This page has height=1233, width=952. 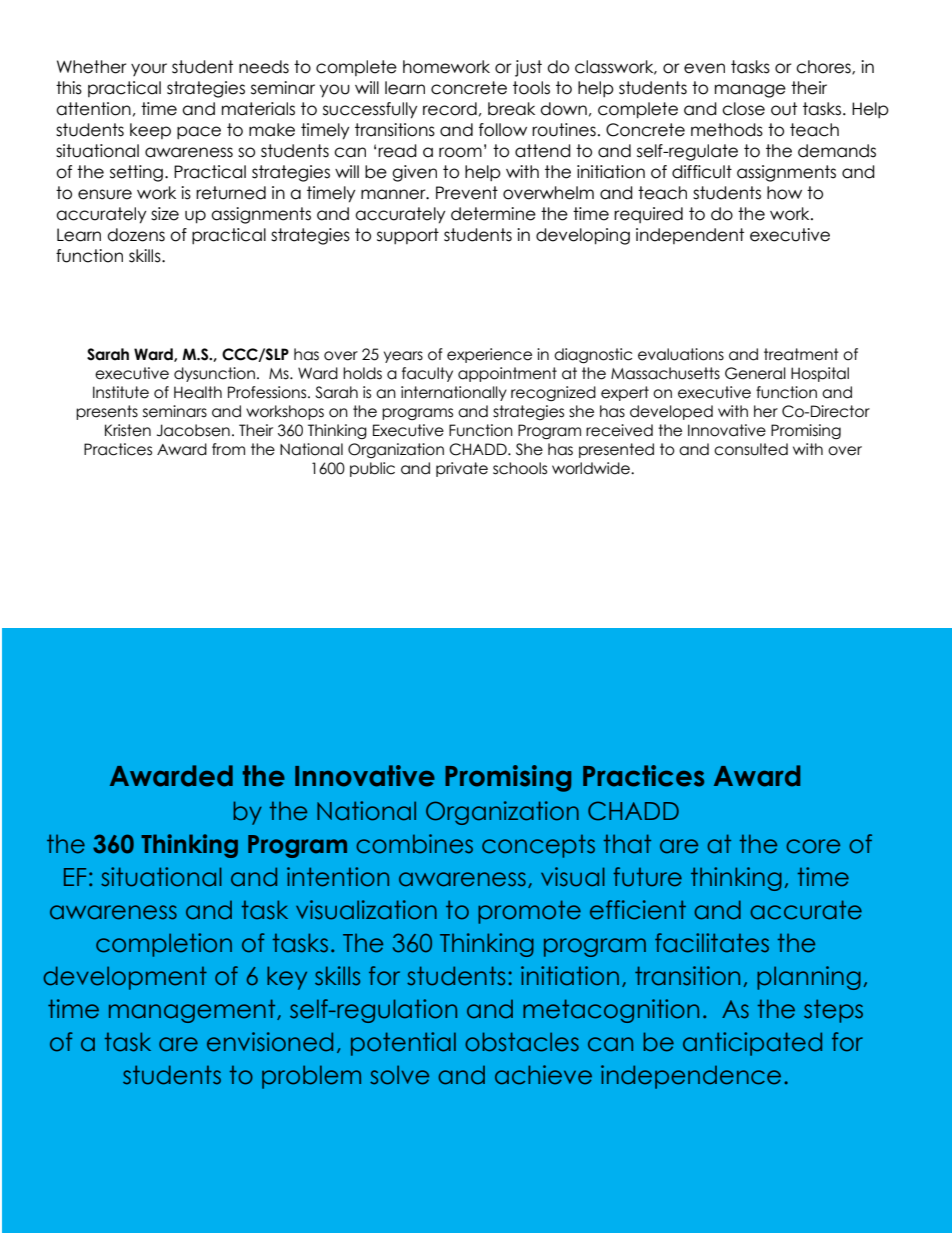 What do you see at coordinates (149, 69) in the page?
I see `your` at bounding box center [149, 69].
